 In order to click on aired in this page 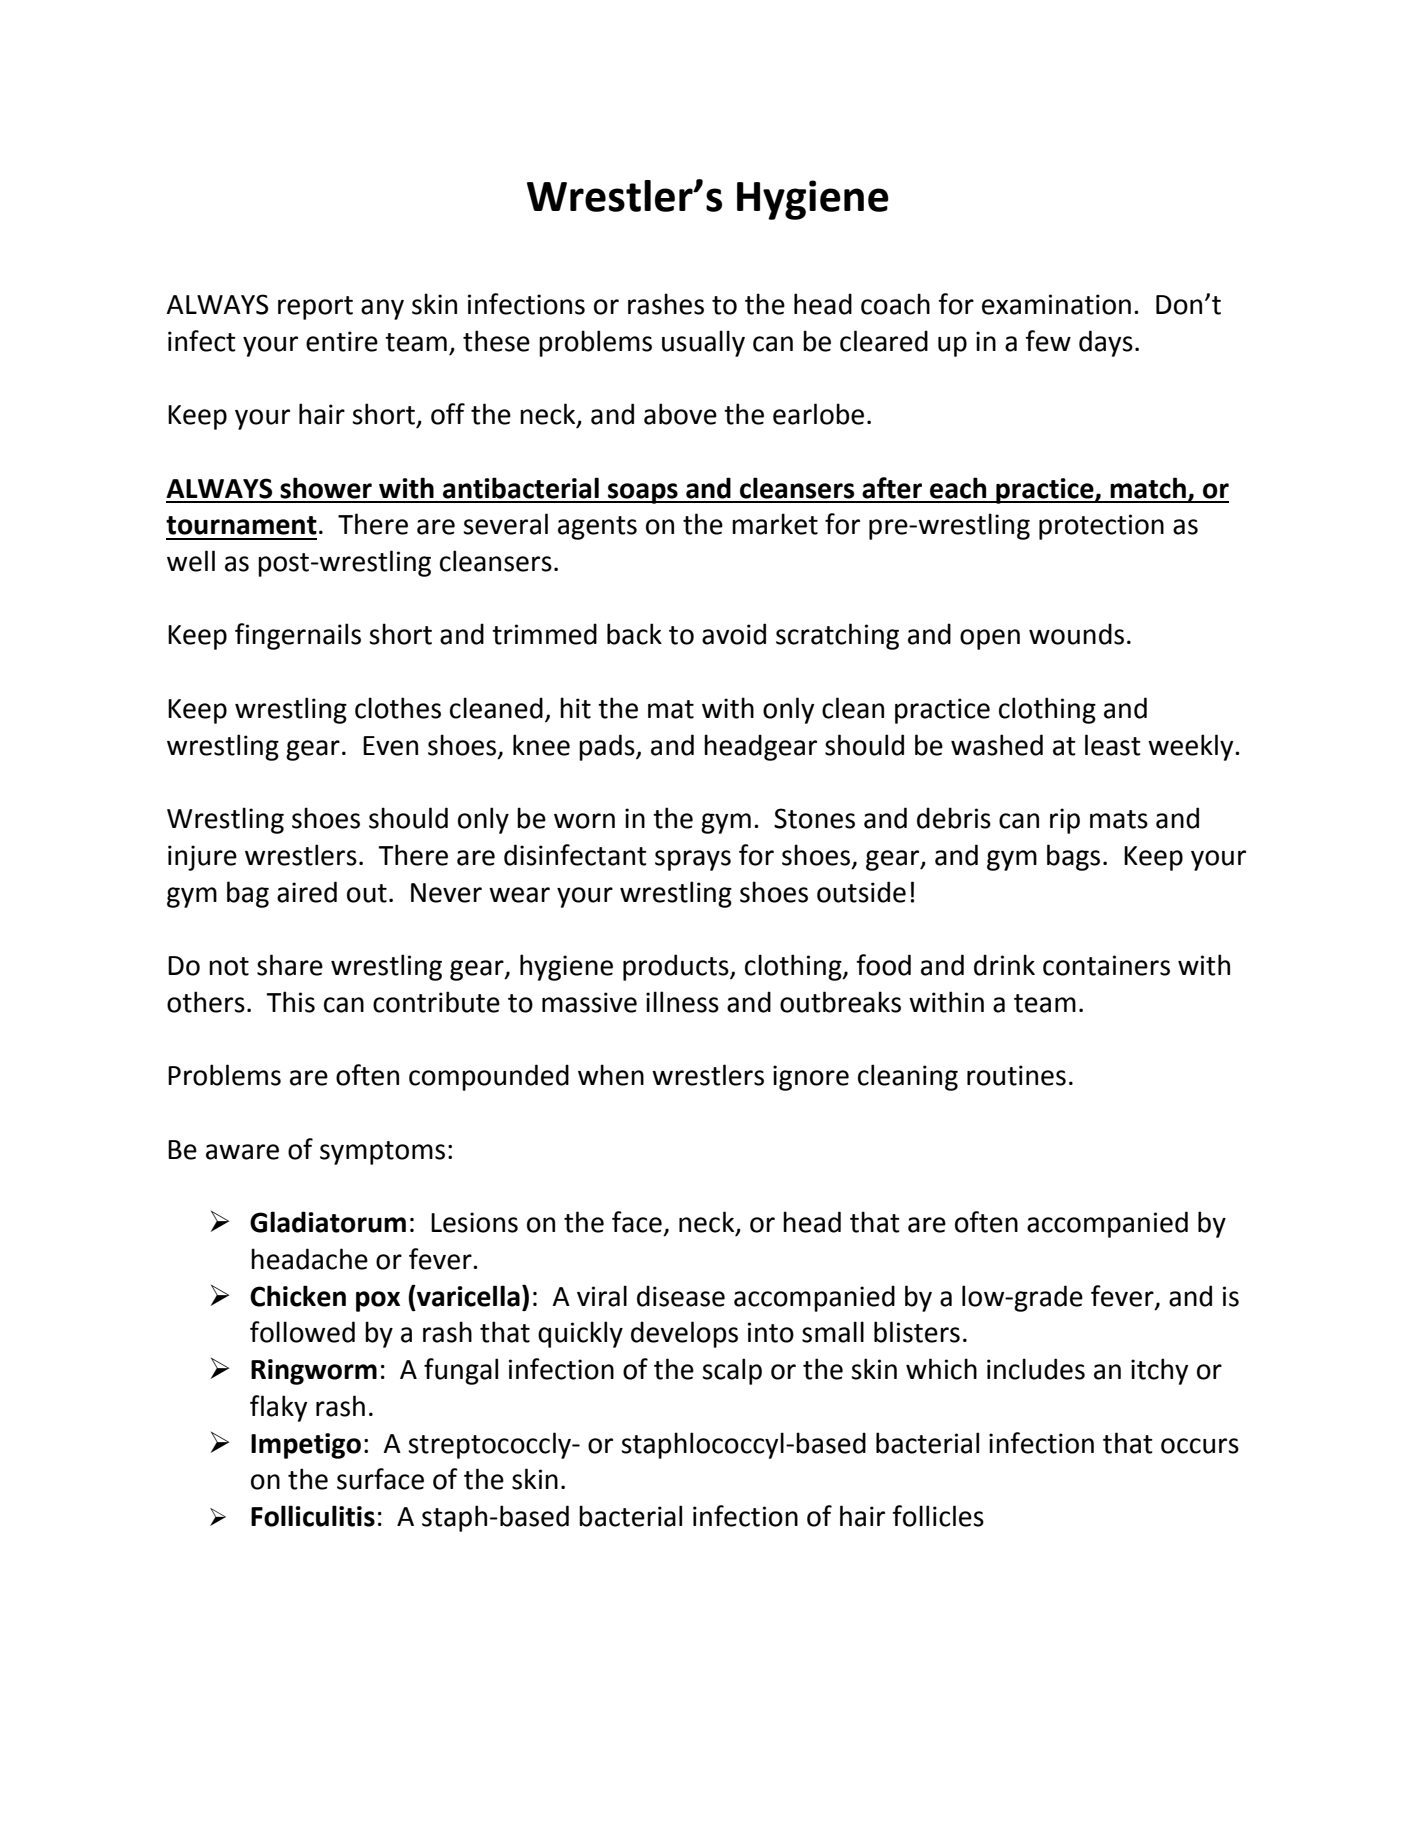, I will do `click(307, 892)`.
